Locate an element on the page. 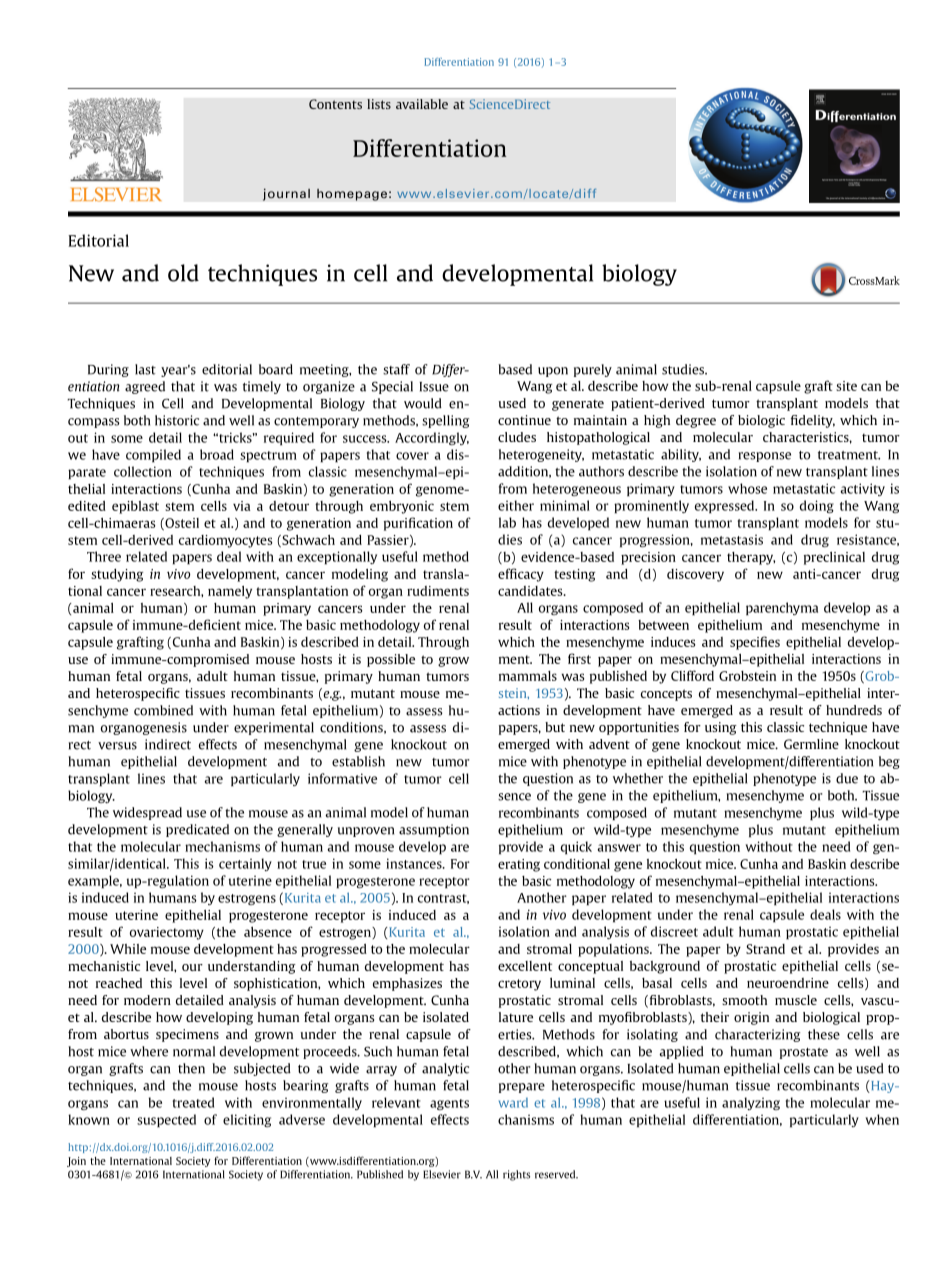 This document has height=1270, width=952. spelling is located at coordinates (445, 421).
